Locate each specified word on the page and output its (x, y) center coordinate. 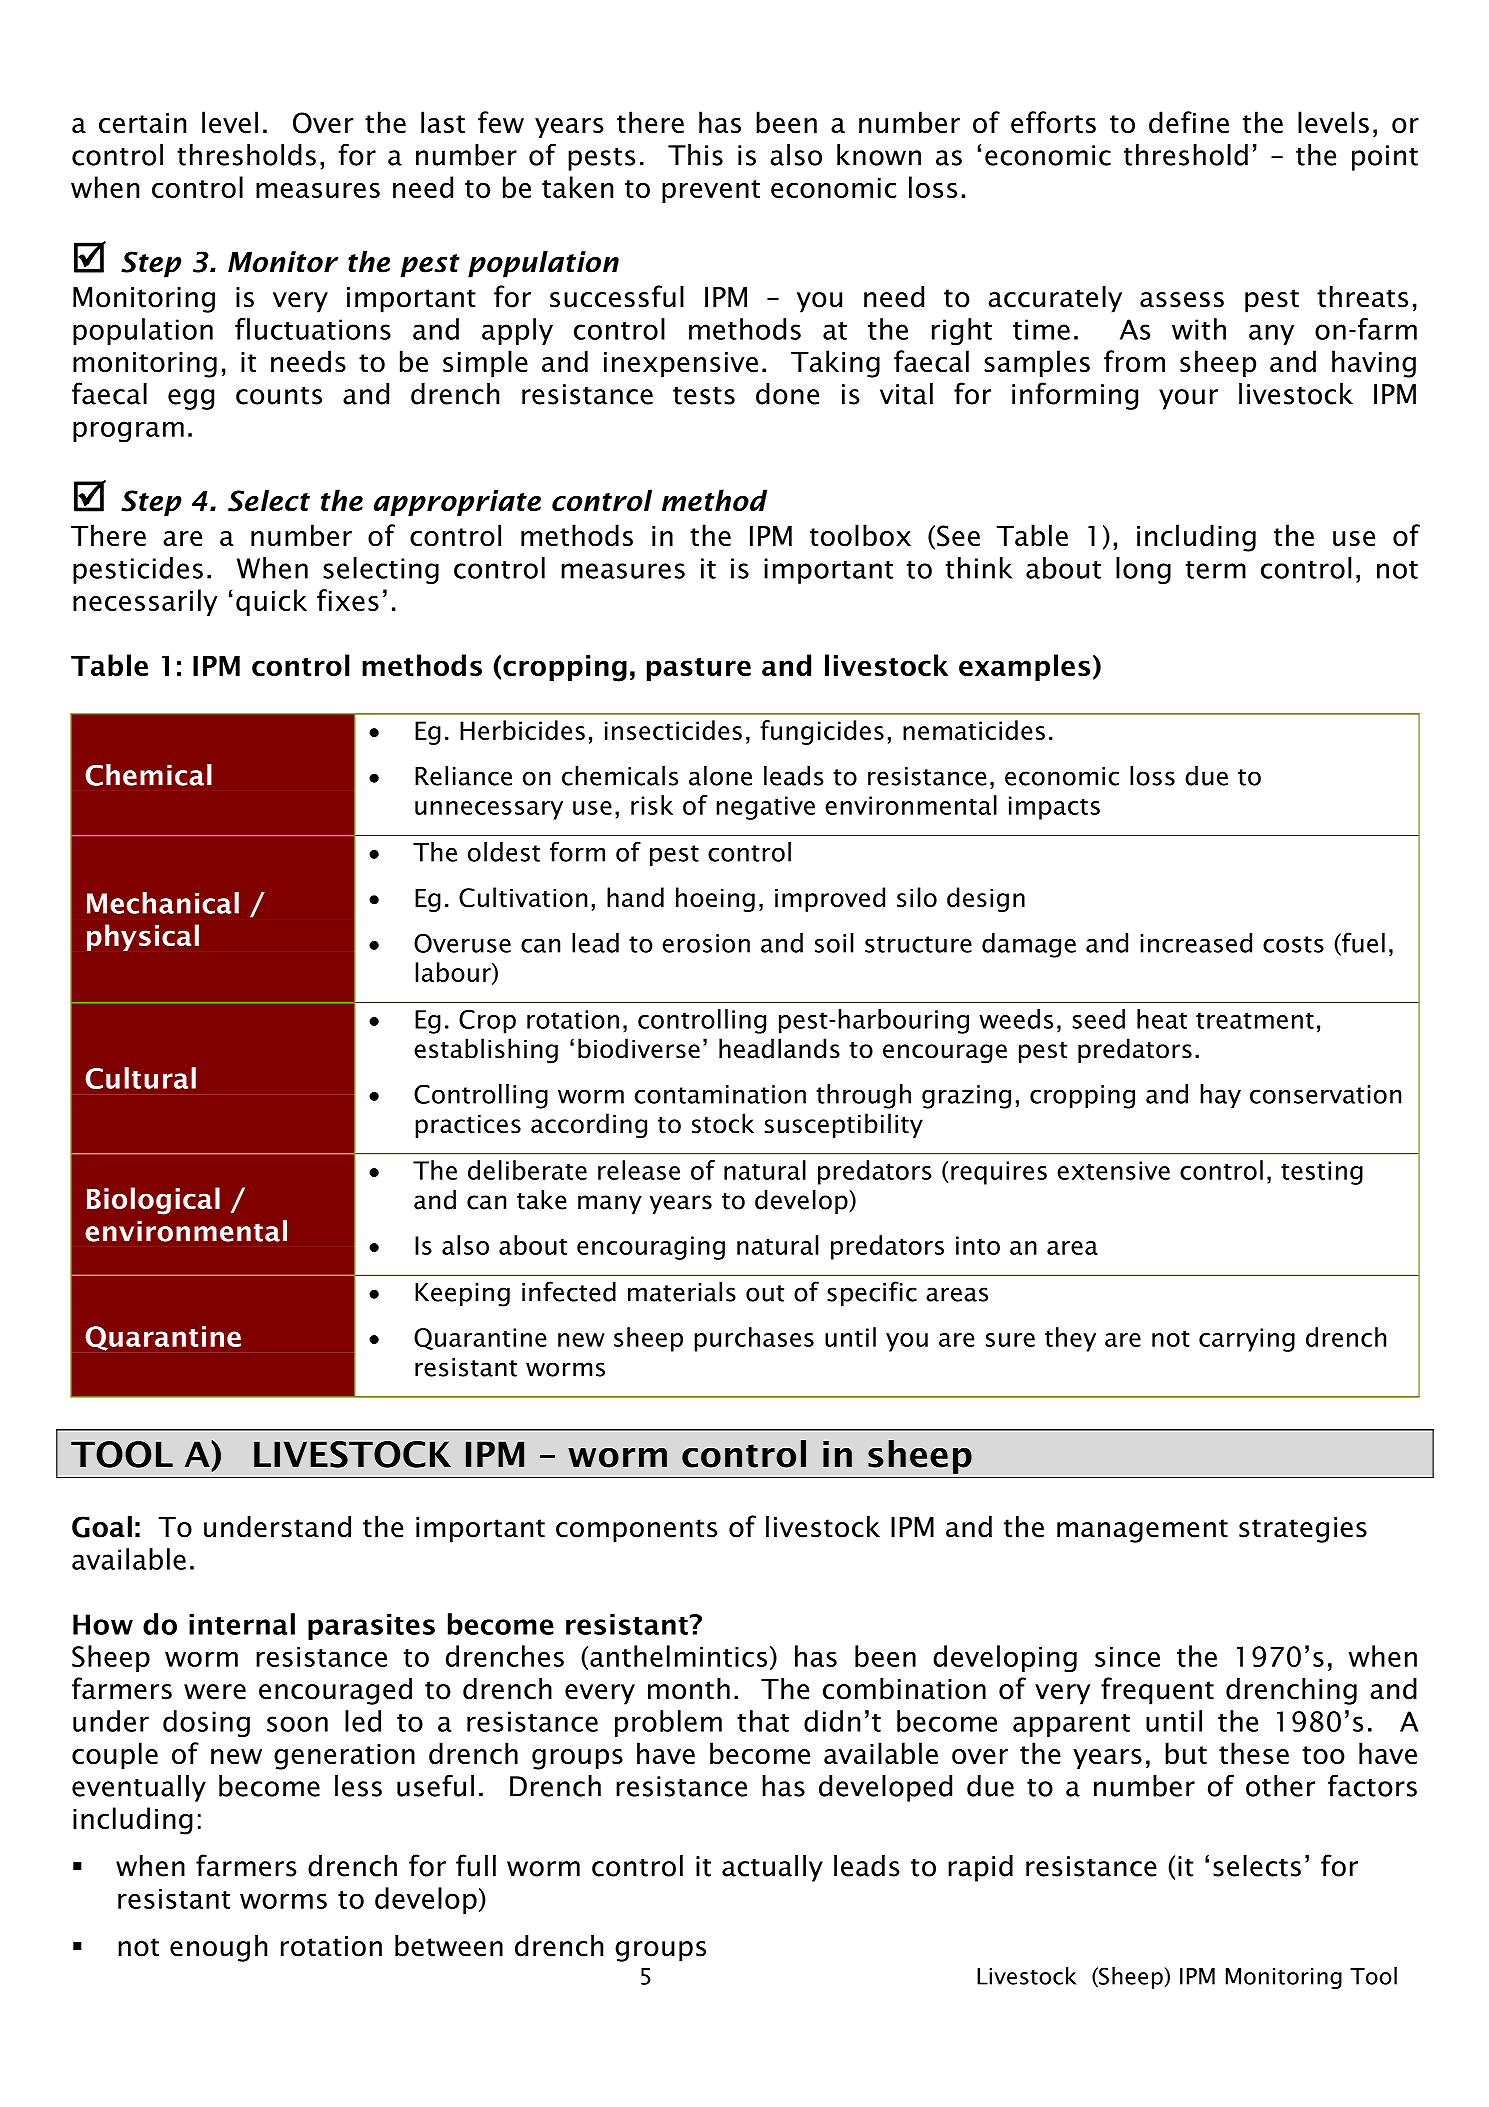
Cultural (140, 1078)
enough (218, 1948)
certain (142, 123)
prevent (711, 191)
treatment (1255, 1020)
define (1189, 122)
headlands (779, 1048)
